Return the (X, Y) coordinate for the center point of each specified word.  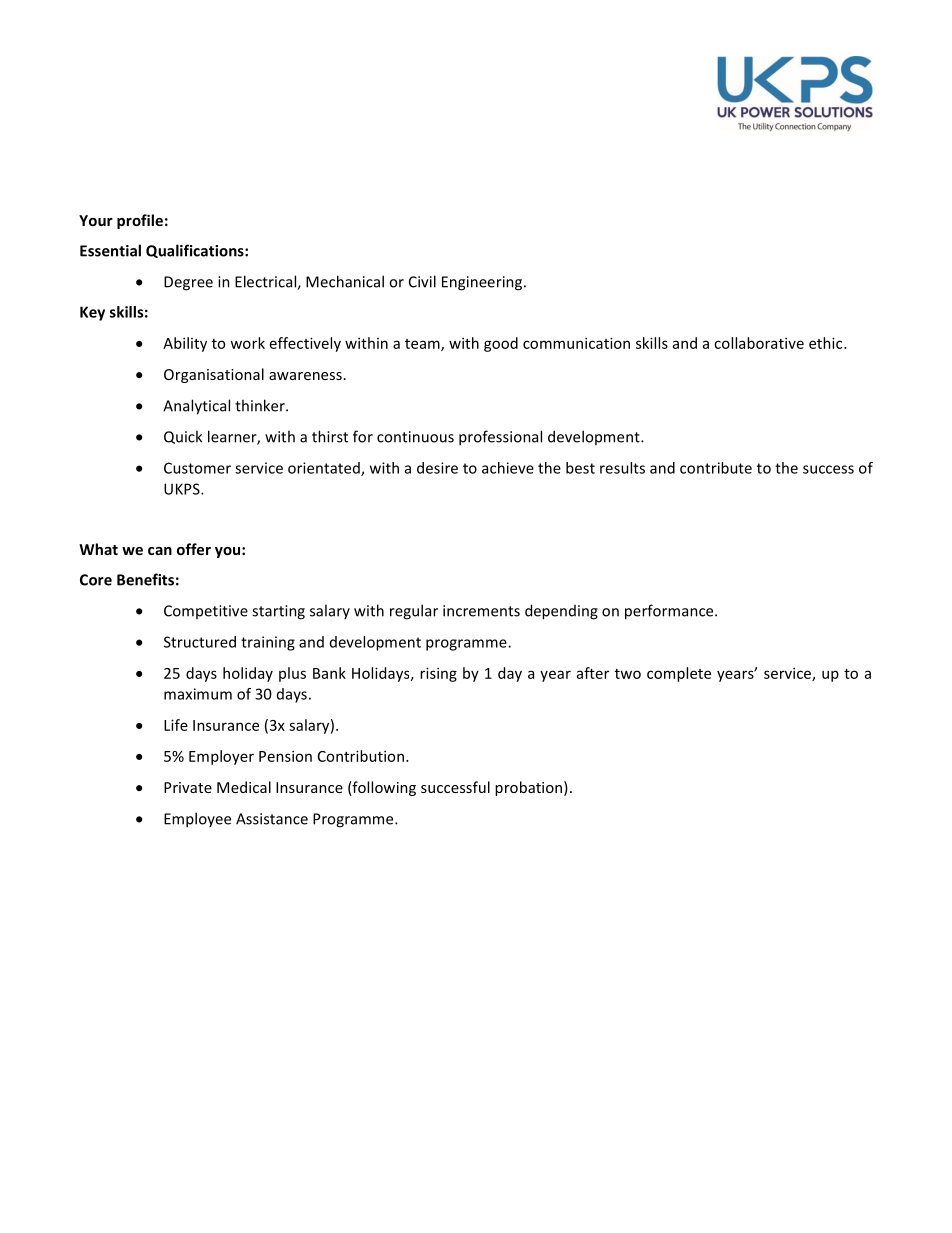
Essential (110, 250)
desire (437, 468)
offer (194, 549)
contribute (716, 468)
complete (679, 674)
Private (188, 787)
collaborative (759, 343)
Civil (422, 281)
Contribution (361, 756)
